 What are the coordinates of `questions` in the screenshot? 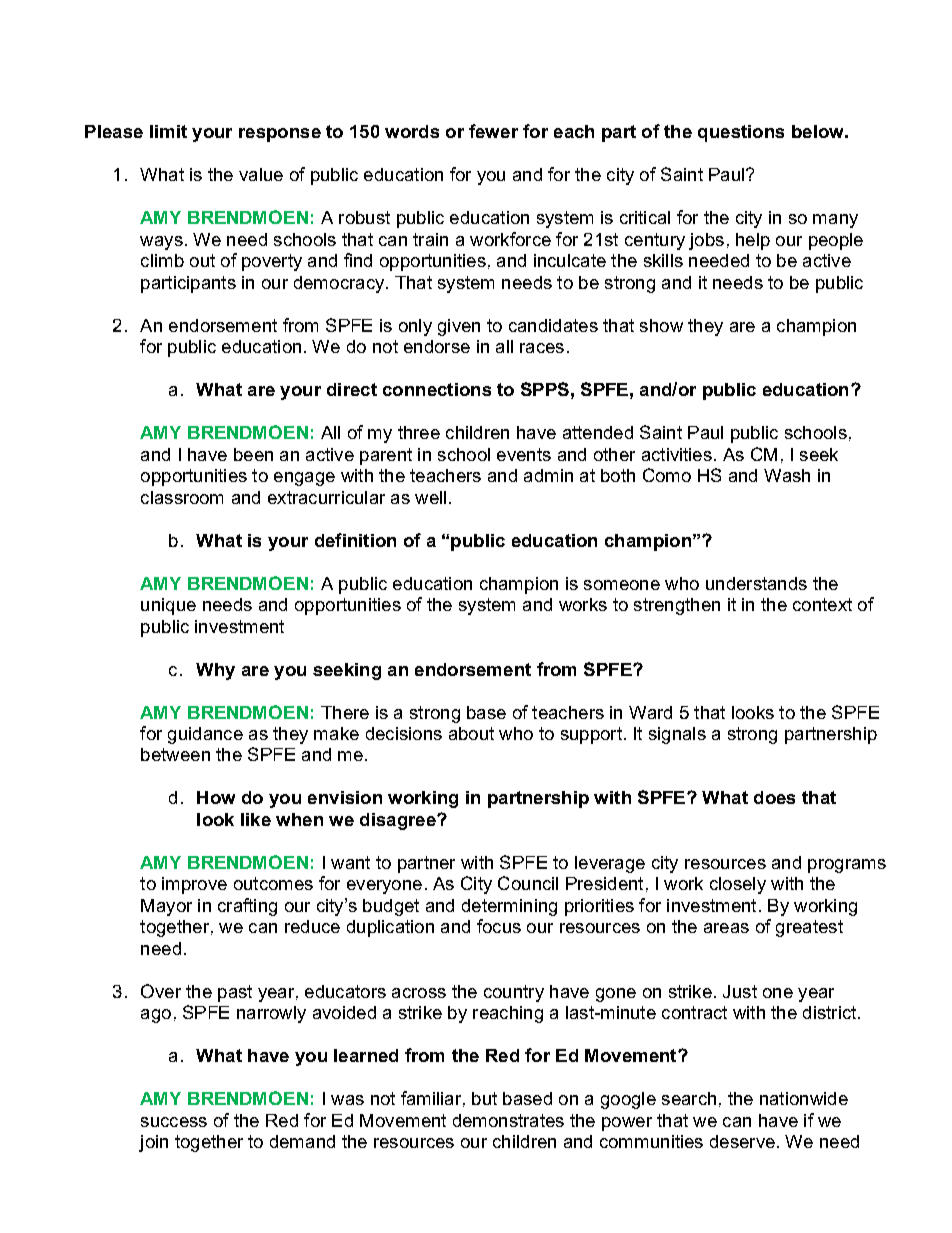 It's located at (741, 133).
